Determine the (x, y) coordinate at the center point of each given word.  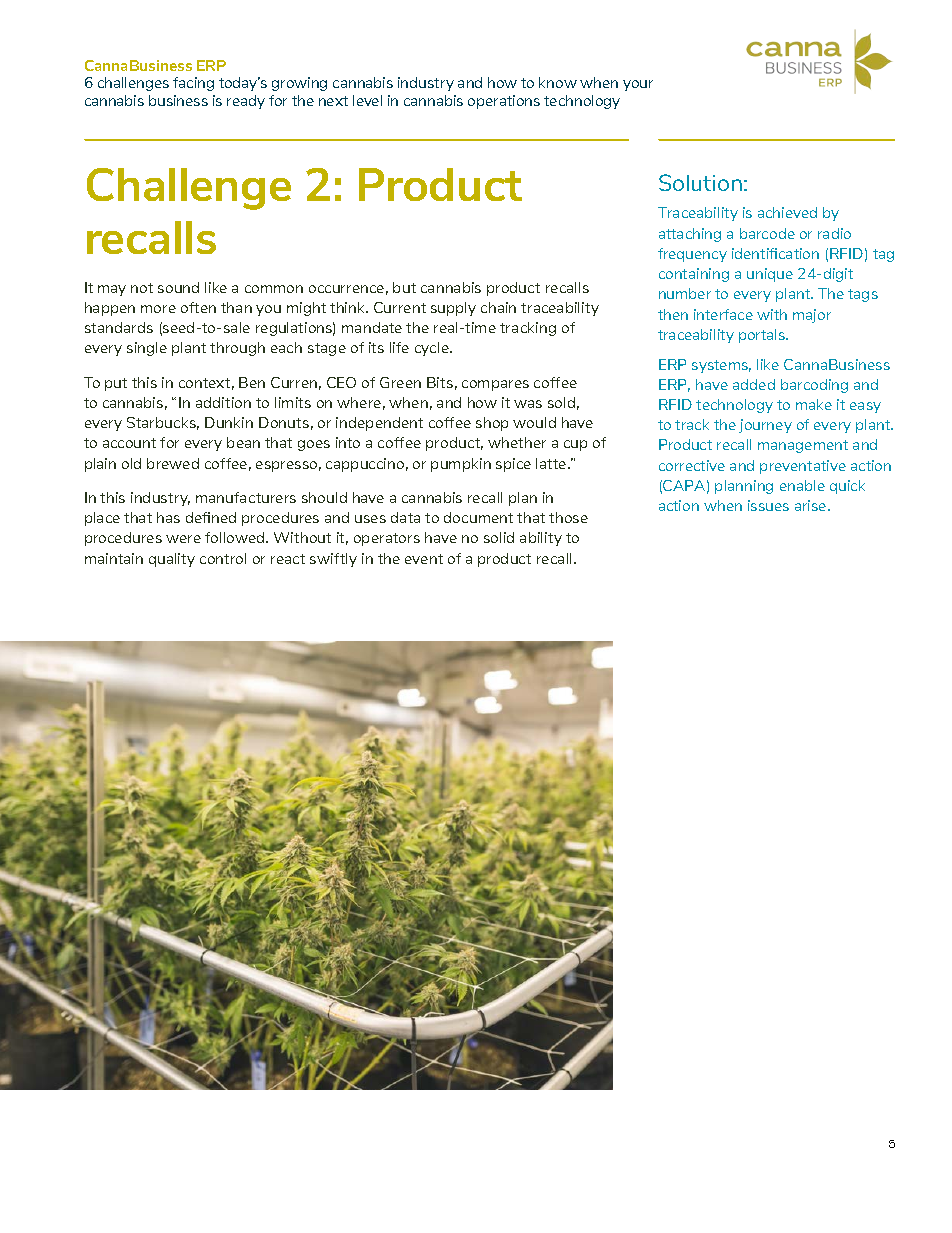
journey (765, 426)
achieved (787, 212)
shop (492, 424)
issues (768, 505)
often (198, 307)
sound (178, 287)
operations (504, 102)
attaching (690, 235)
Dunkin (229, 422)
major (812, 316)
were (183, 539)
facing (193, 84)
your (638, 85)
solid (499, 537)
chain (498, 307)
